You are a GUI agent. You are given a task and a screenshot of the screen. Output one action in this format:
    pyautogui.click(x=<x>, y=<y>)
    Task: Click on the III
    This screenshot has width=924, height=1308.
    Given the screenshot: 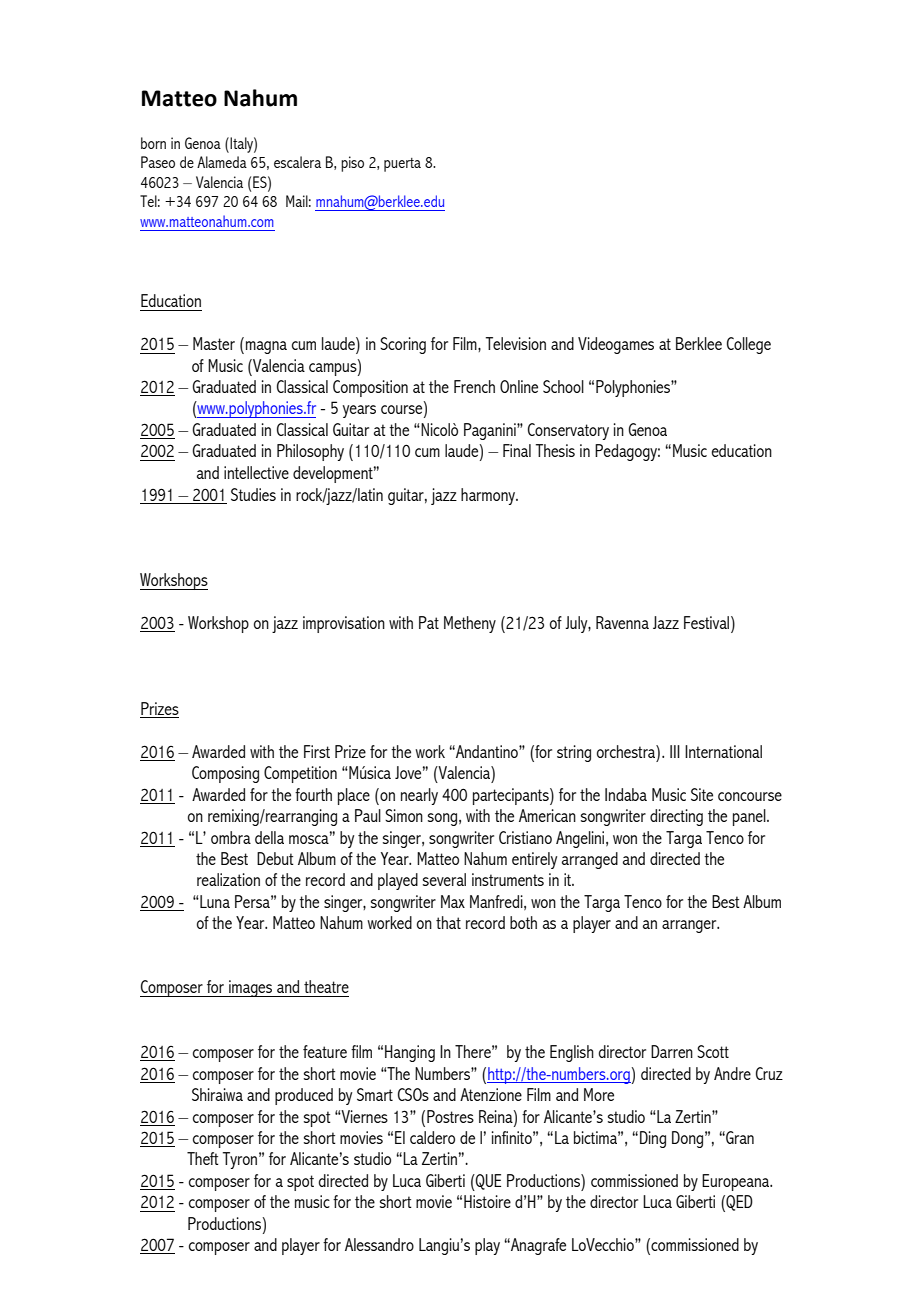 What is the action you would take?
    pyautogui.click(x=675, y=751)
